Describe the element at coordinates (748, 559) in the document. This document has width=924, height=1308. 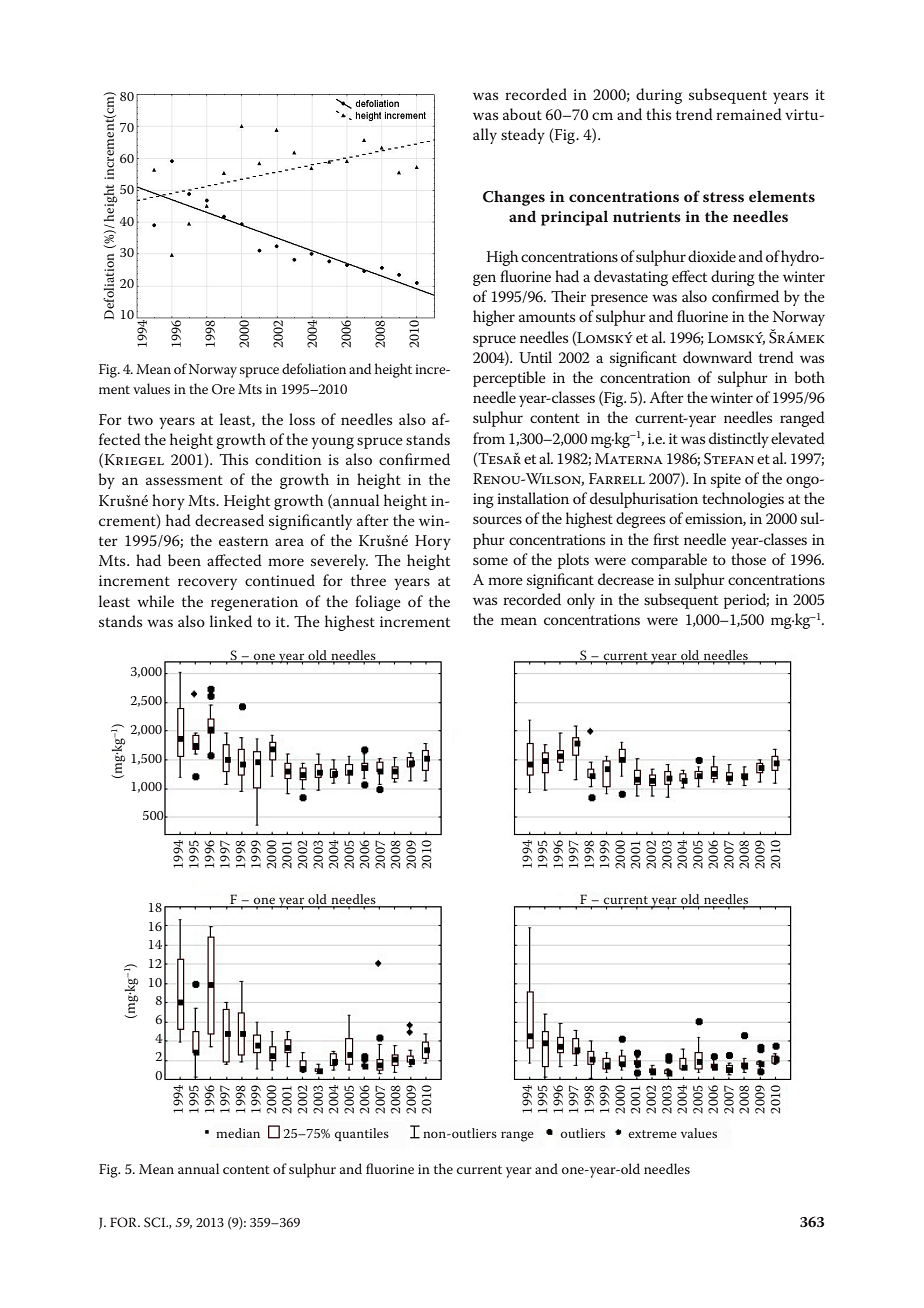
I see `those` at that location.
